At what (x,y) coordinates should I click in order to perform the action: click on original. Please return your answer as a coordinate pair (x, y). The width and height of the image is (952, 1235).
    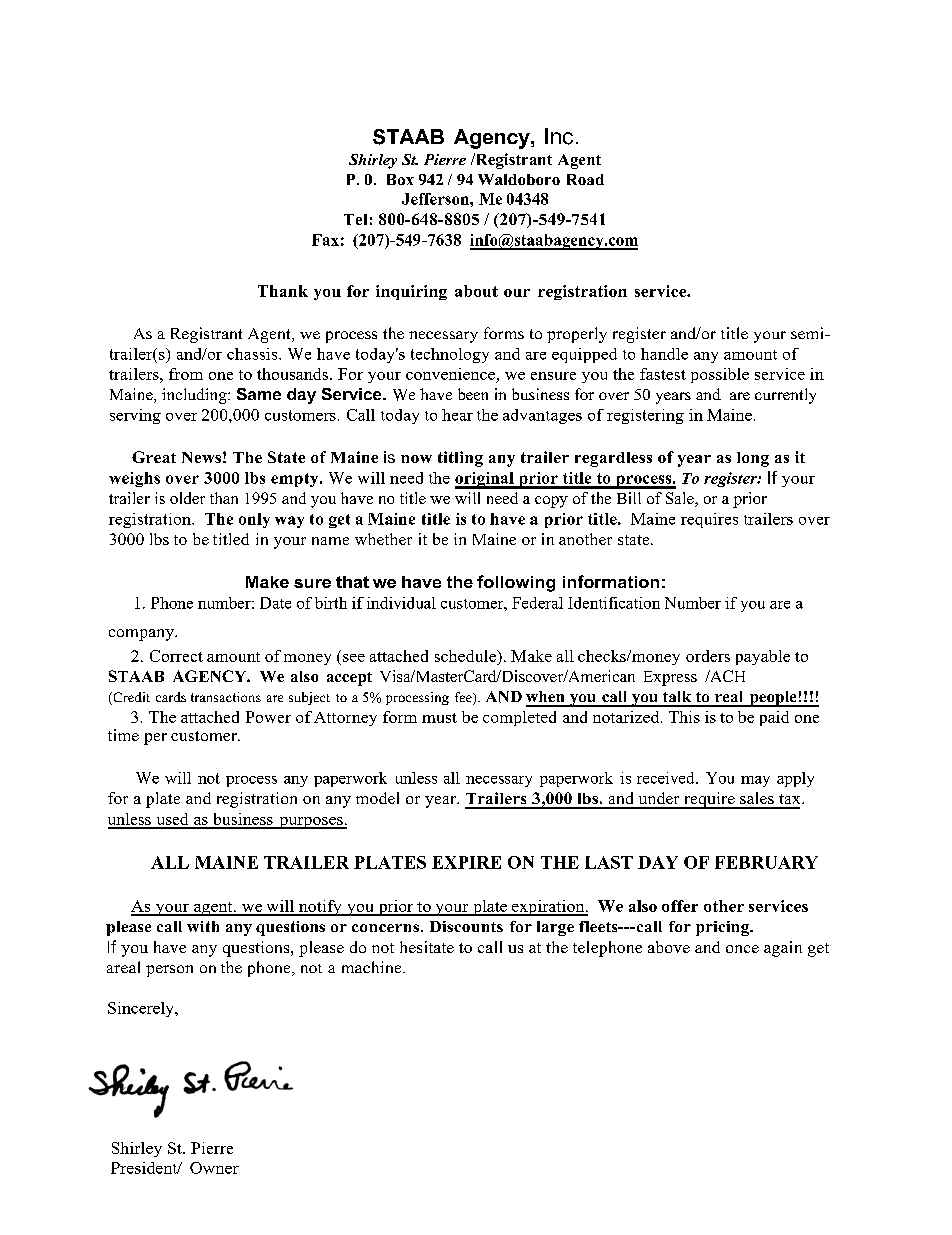
    Looking at the image, I should click on (485, 480).
